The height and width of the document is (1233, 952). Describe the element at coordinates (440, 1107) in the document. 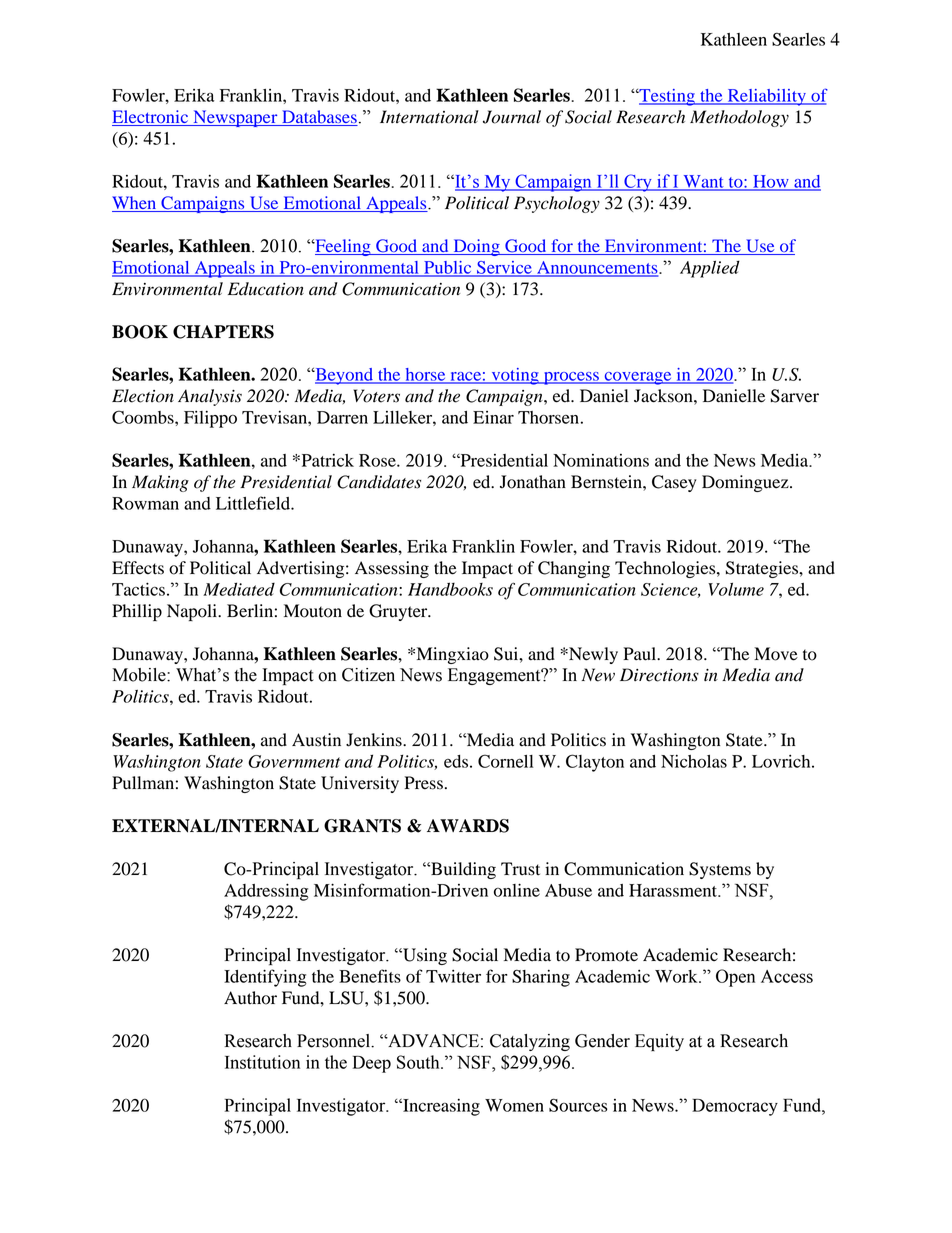

I see `Increasing` at that location.
